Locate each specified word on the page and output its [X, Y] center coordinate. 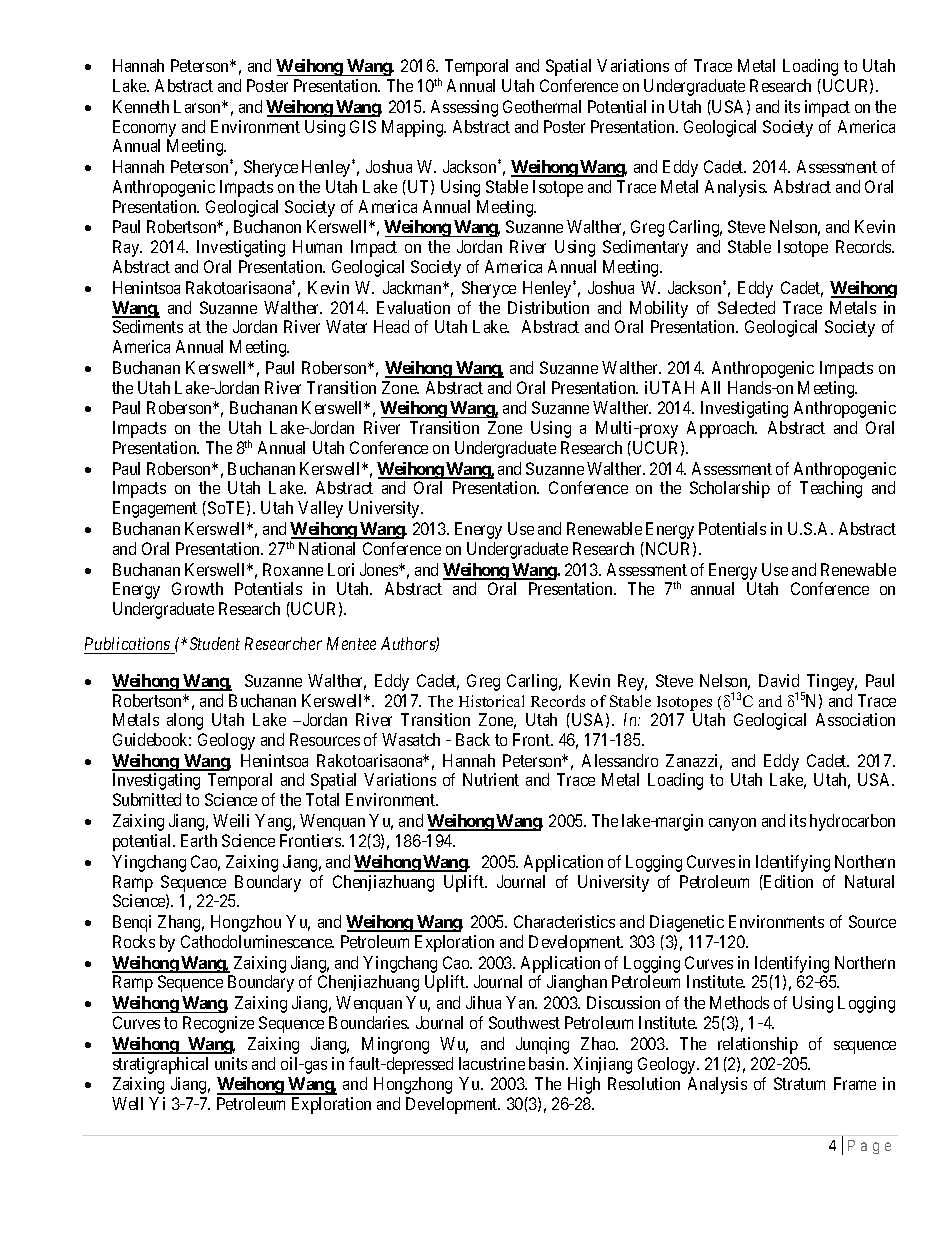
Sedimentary [645, 248]
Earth [199, 840]
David [779, 680]
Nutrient [491, 779]
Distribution [548, 307]
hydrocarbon [852, 822]
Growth [197, 588]
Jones [380, 569]
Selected [746, 307]
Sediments [148, 326]
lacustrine [492, 1063]
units [231, 1063]
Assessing [464, 108]
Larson [199, 106]
